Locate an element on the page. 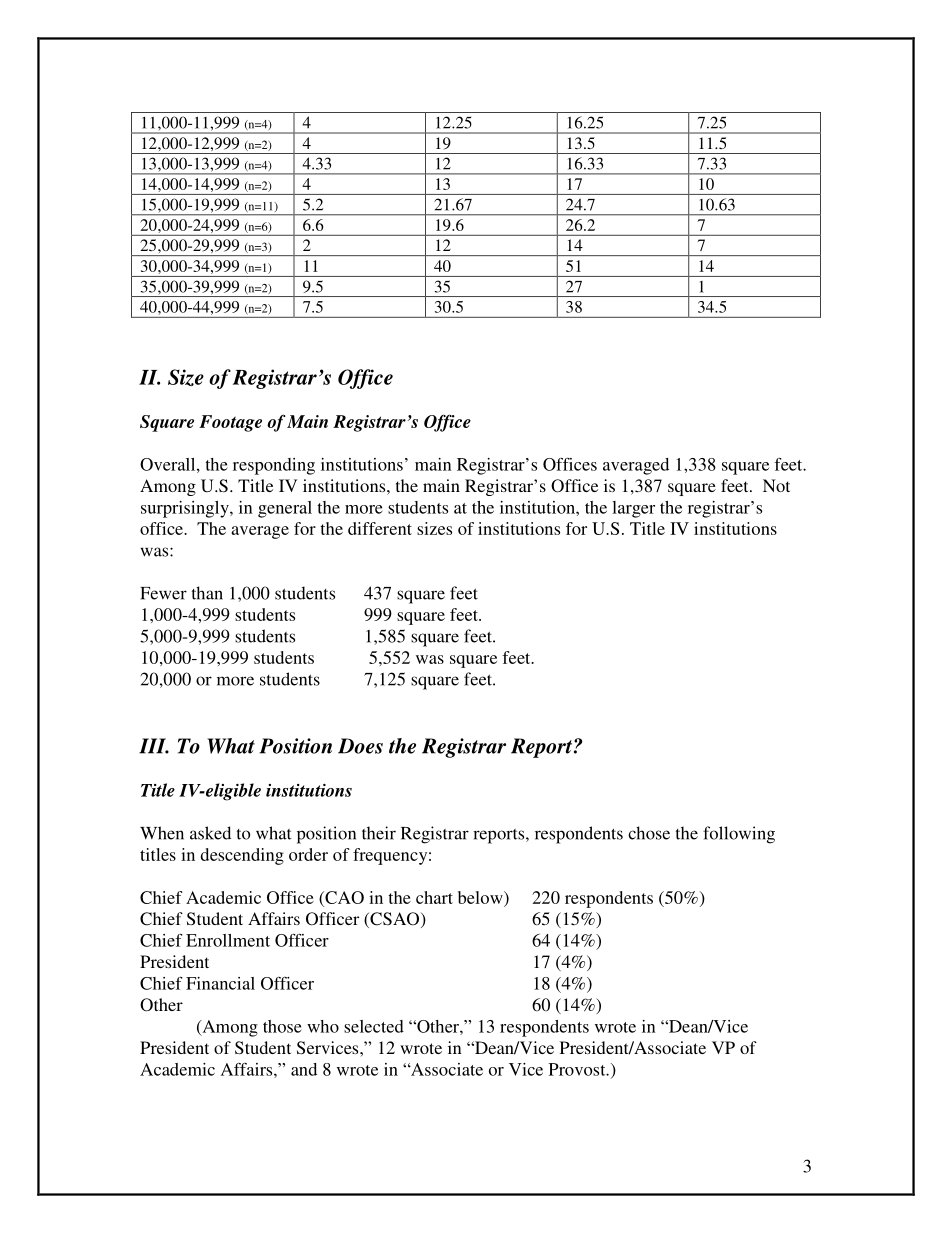  chose is located at coordinates (649, 833).
